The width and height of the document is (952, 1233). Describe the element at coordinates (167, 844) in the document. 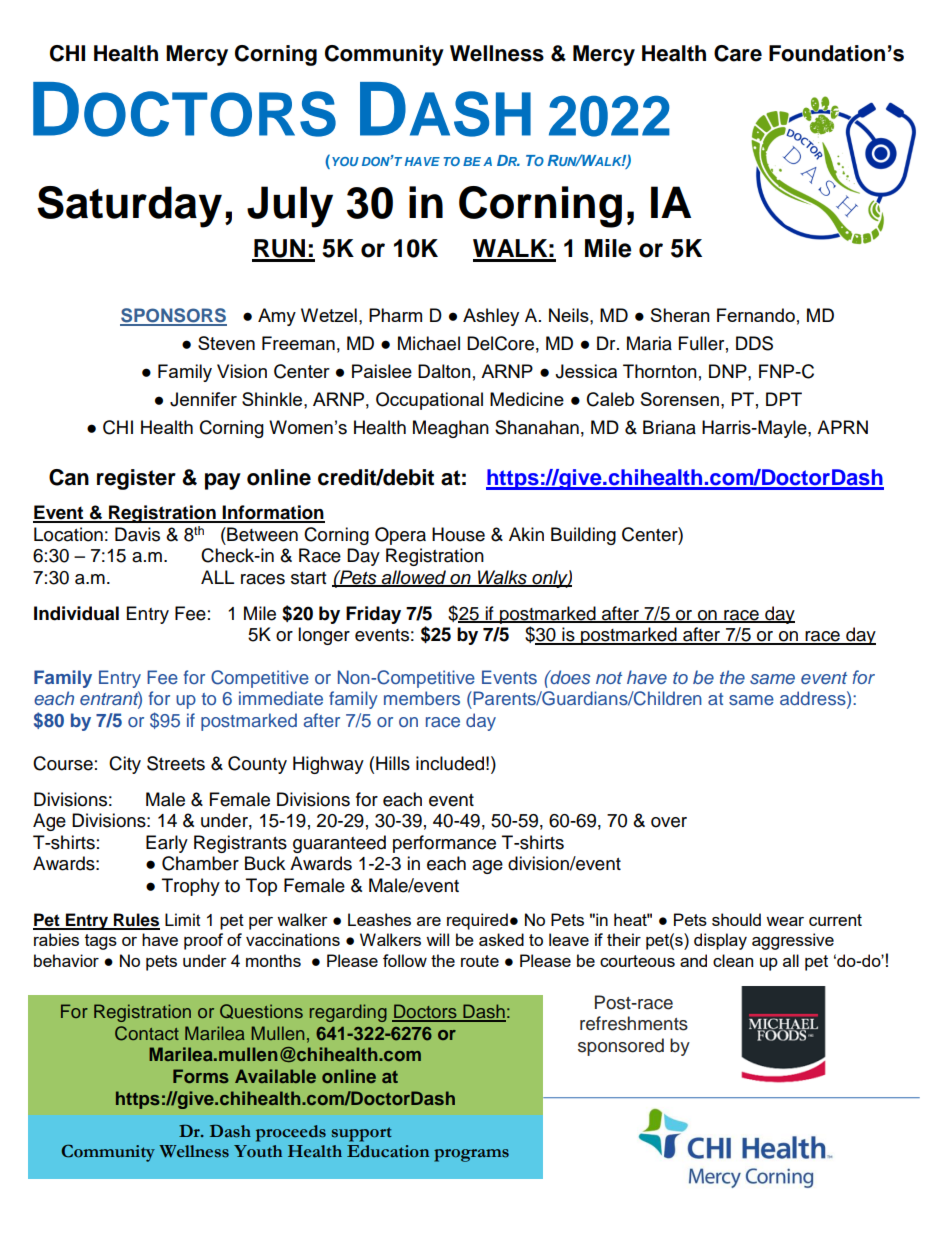

I see `Early` at that location.
